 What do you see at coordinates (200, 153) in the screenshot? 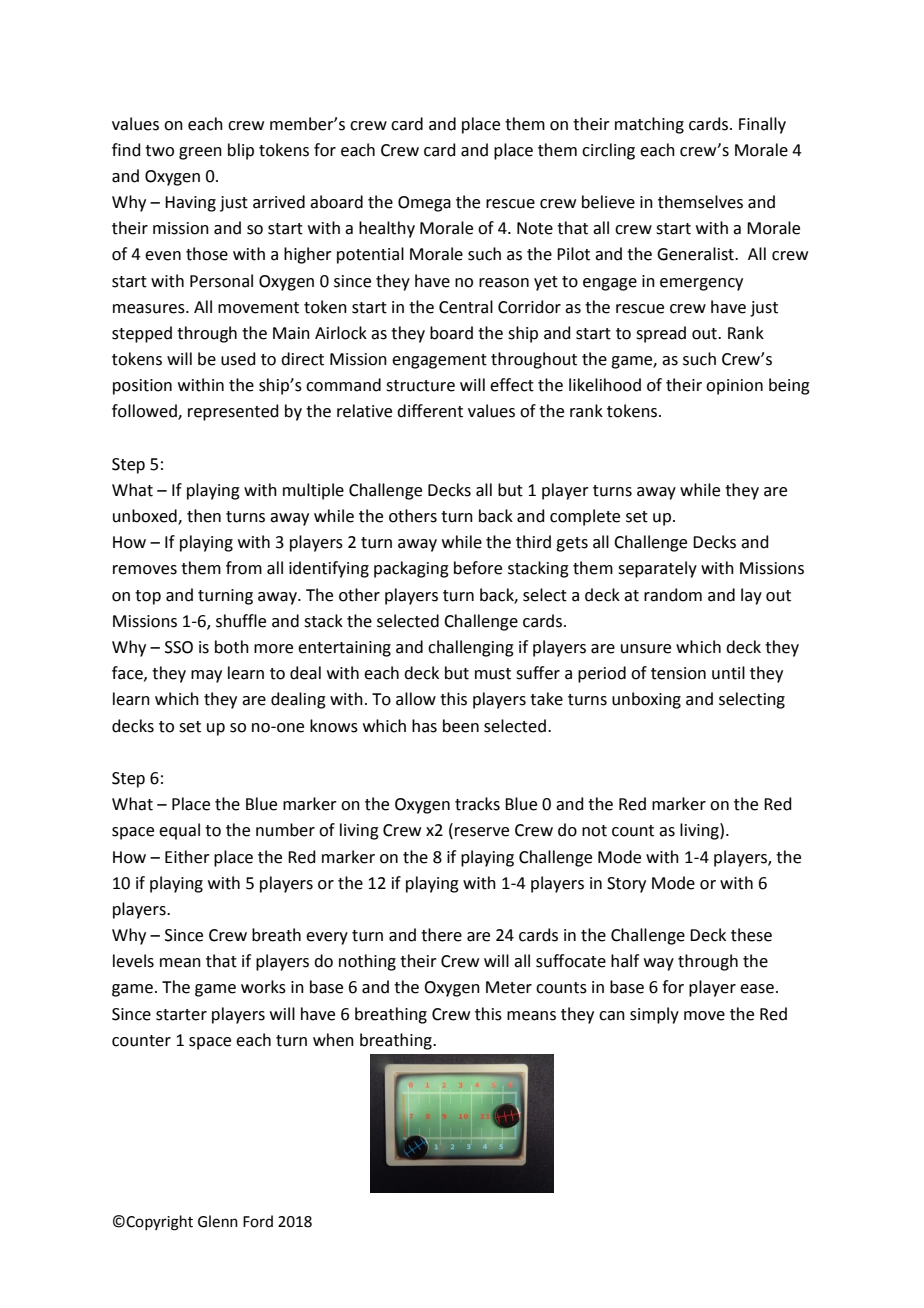
I see `green` at bounding box center [200, 153].
